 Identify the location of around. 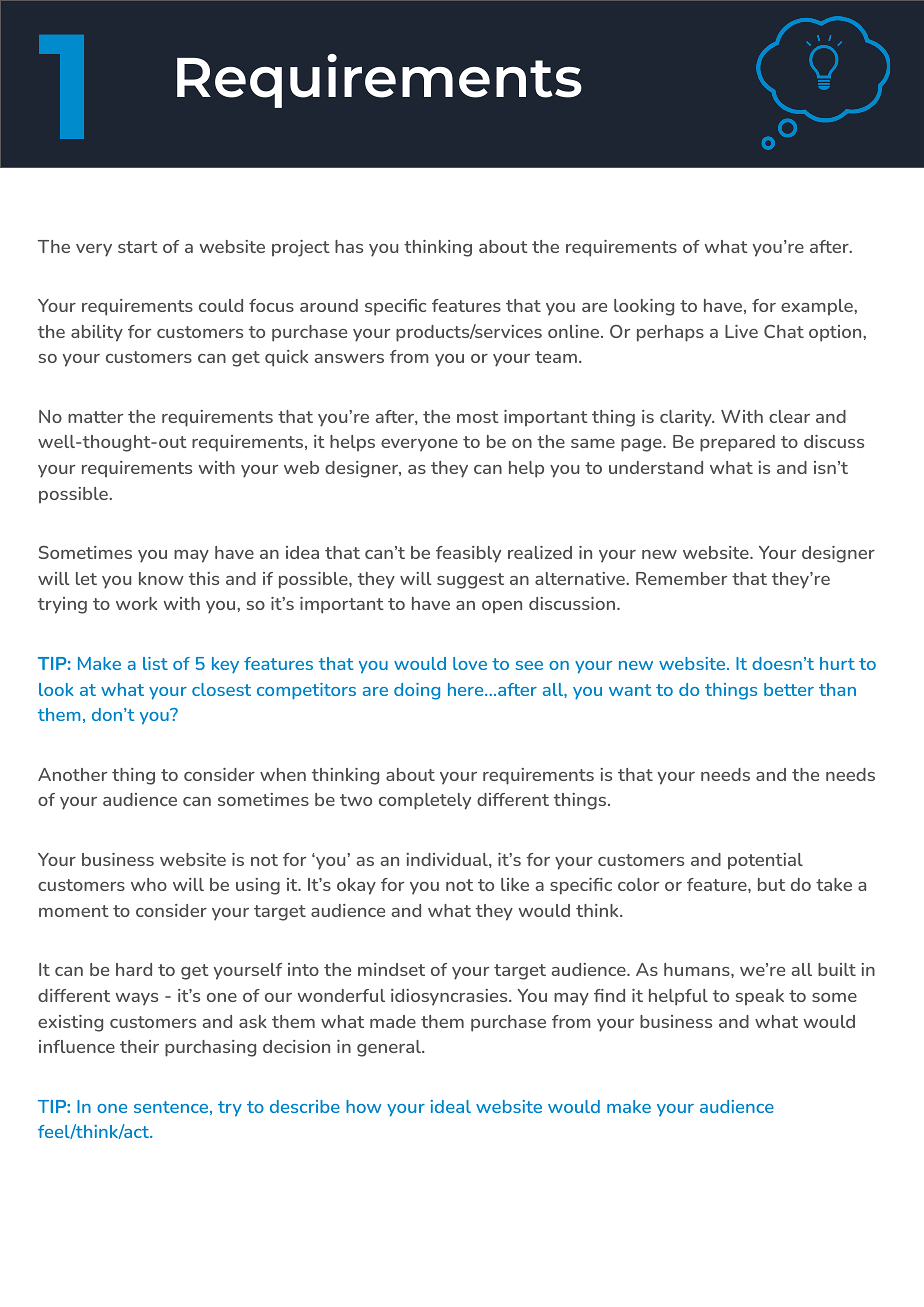
(329, 305).
